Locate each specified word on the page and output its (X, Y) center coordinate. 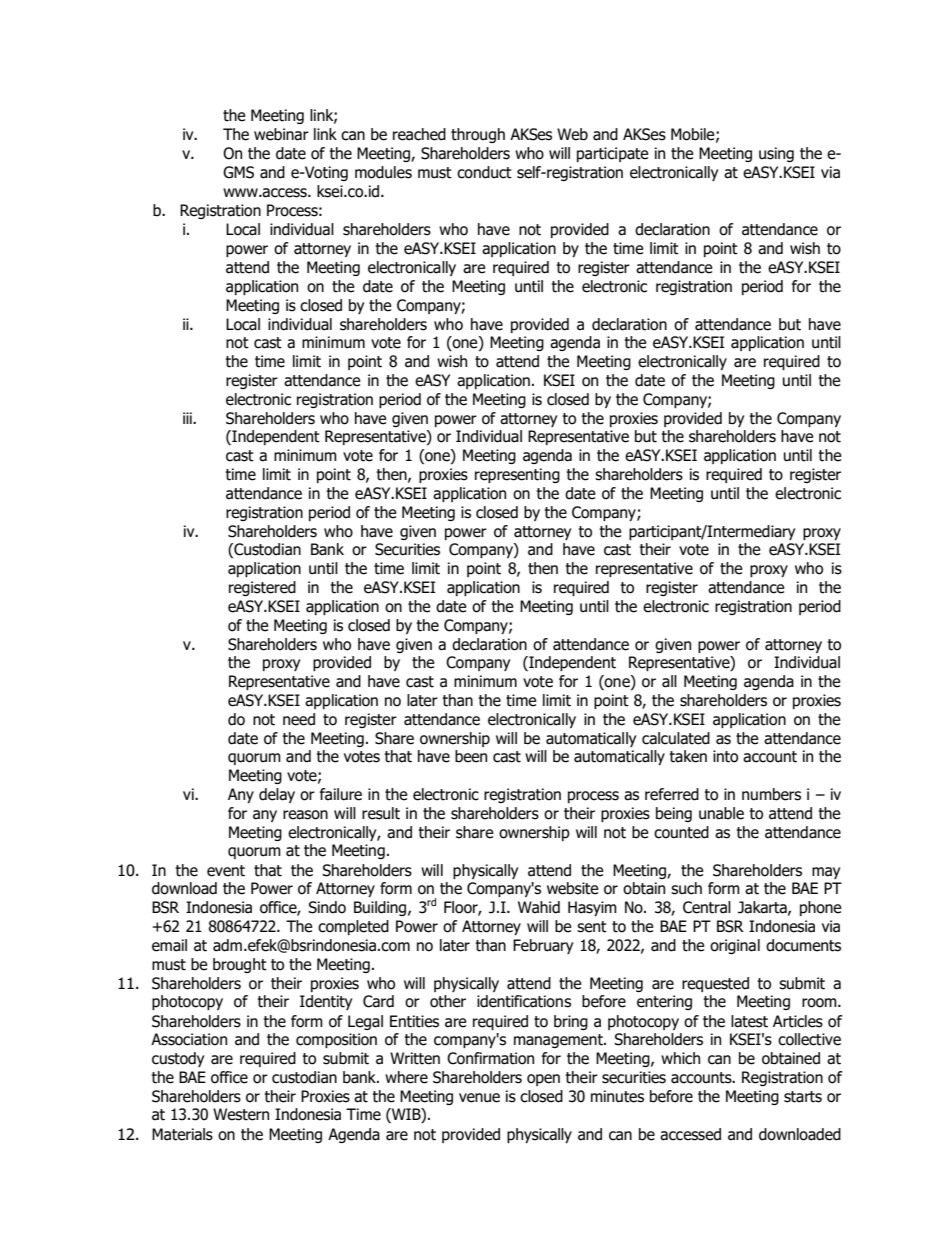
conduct (484, 172)
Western (241, 1114)
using (776, 154)
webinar (281, 134)
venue (479, 1098)
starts (803, 1097)
